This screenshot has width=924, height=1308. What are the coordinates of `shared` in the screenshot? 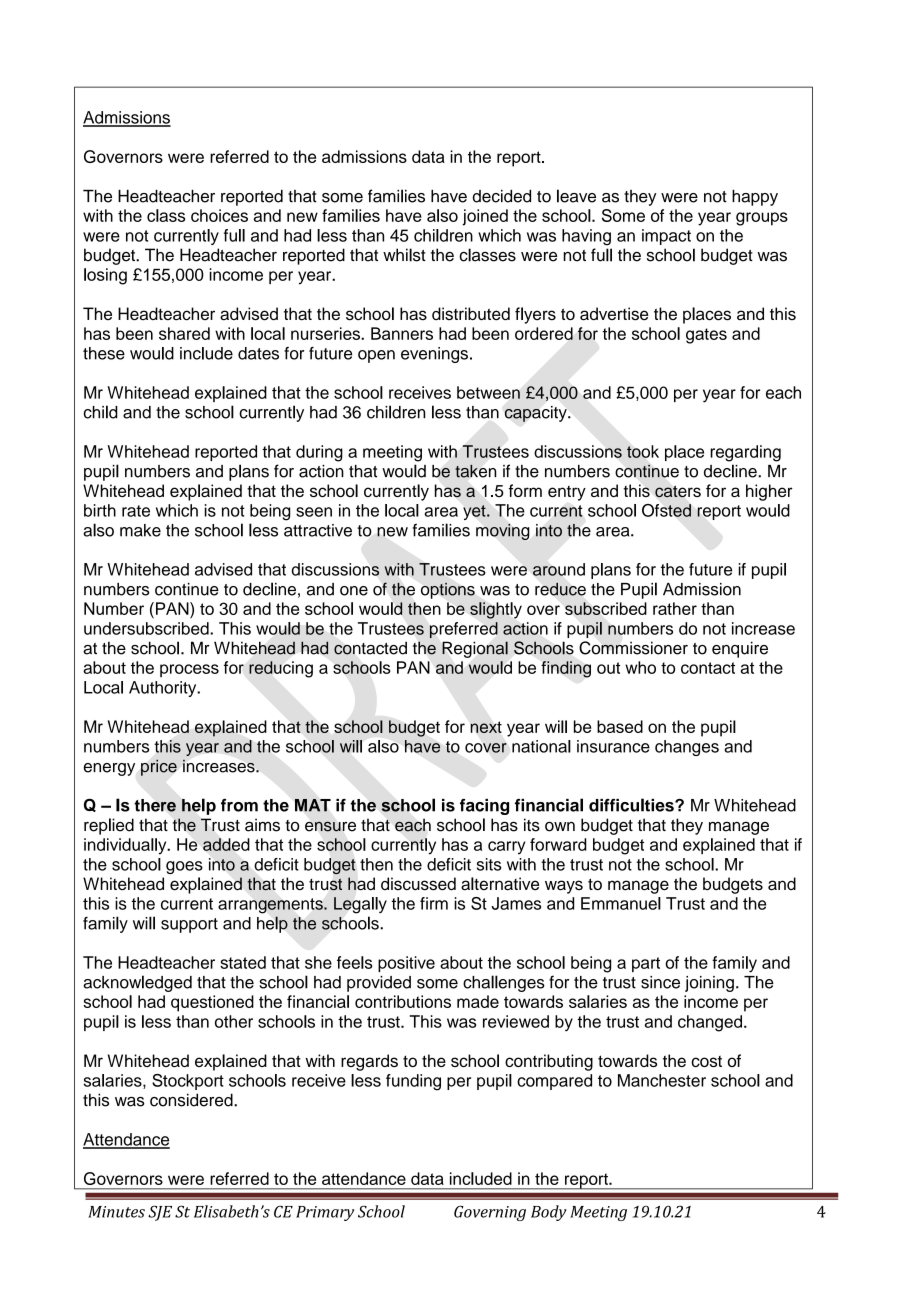 It's located at (184, 333).
